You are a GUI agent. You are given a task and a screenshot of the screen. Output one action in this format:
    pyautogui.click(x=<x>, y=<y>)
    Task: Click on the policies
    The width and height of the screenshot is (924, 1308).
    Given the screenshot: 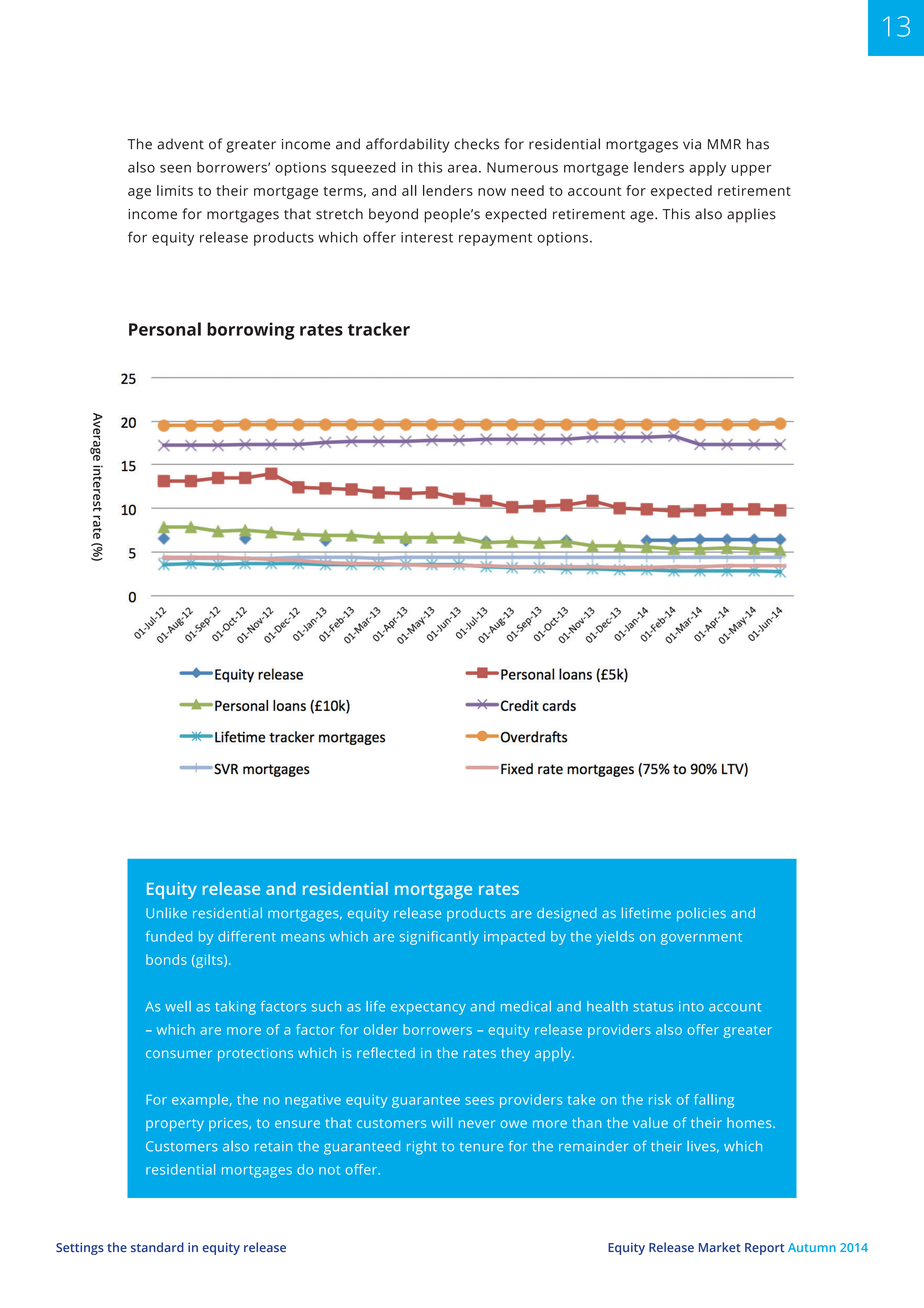 What is the action you would take?
    pyautogui.click(x=701, y=914)
